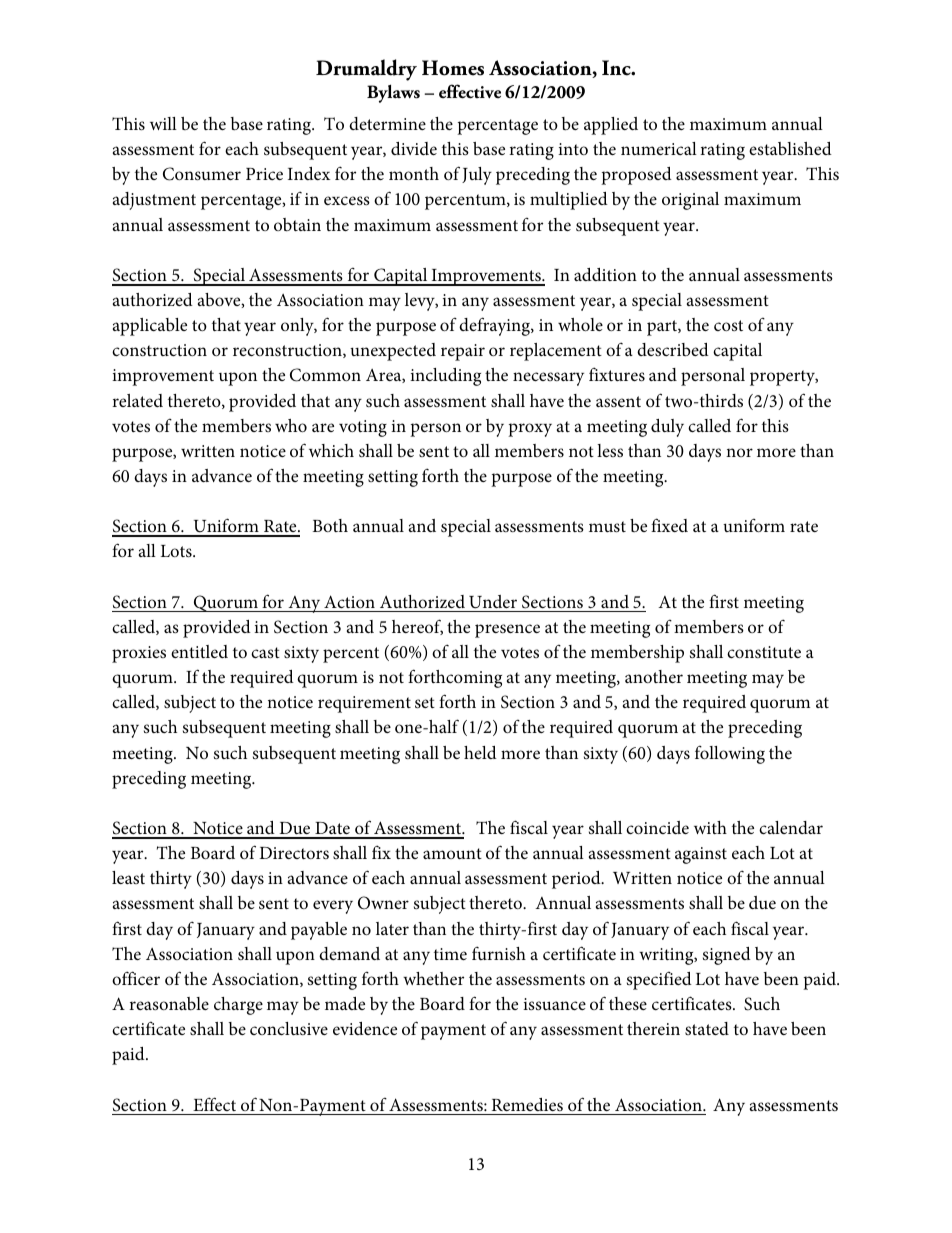 The image size is (952, 1233). What do you see at coordinates (453, 68) in the image?
I see `Homes` at bounding box center [453, 68].
